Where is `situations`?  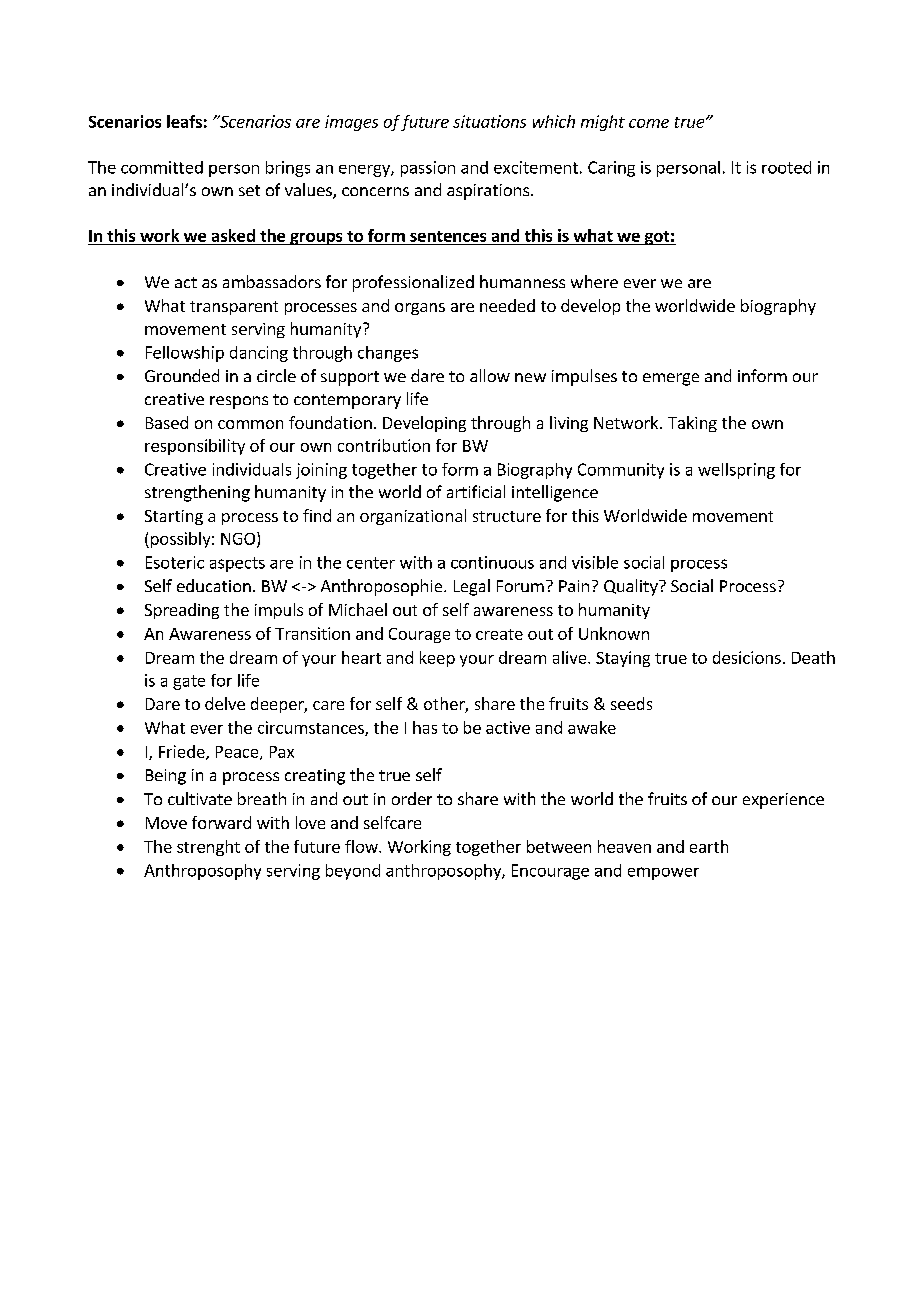 situations is located at coordinates (489, 121).
